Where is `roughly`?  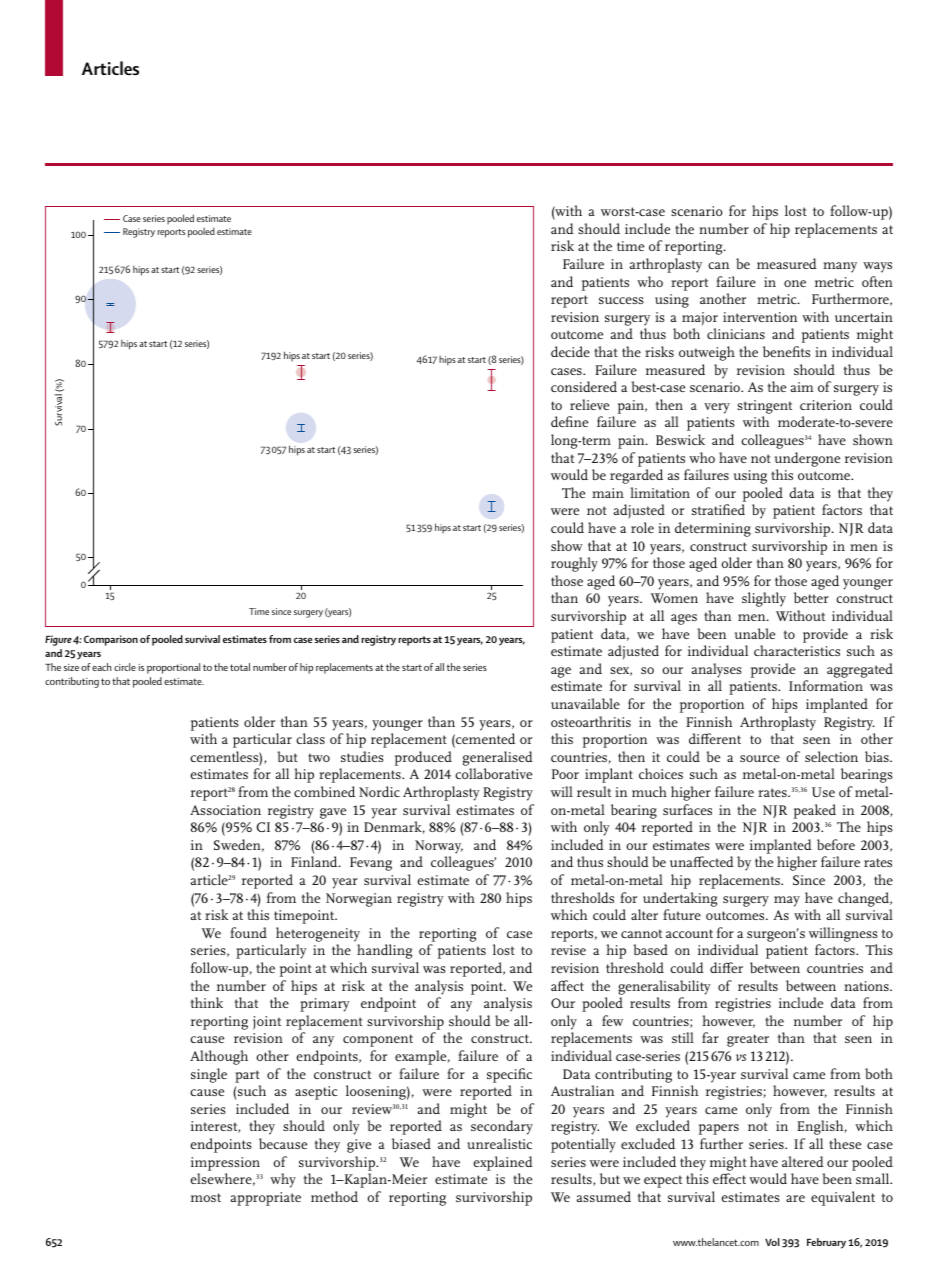 roughly is located at coordinates (574, 564).
